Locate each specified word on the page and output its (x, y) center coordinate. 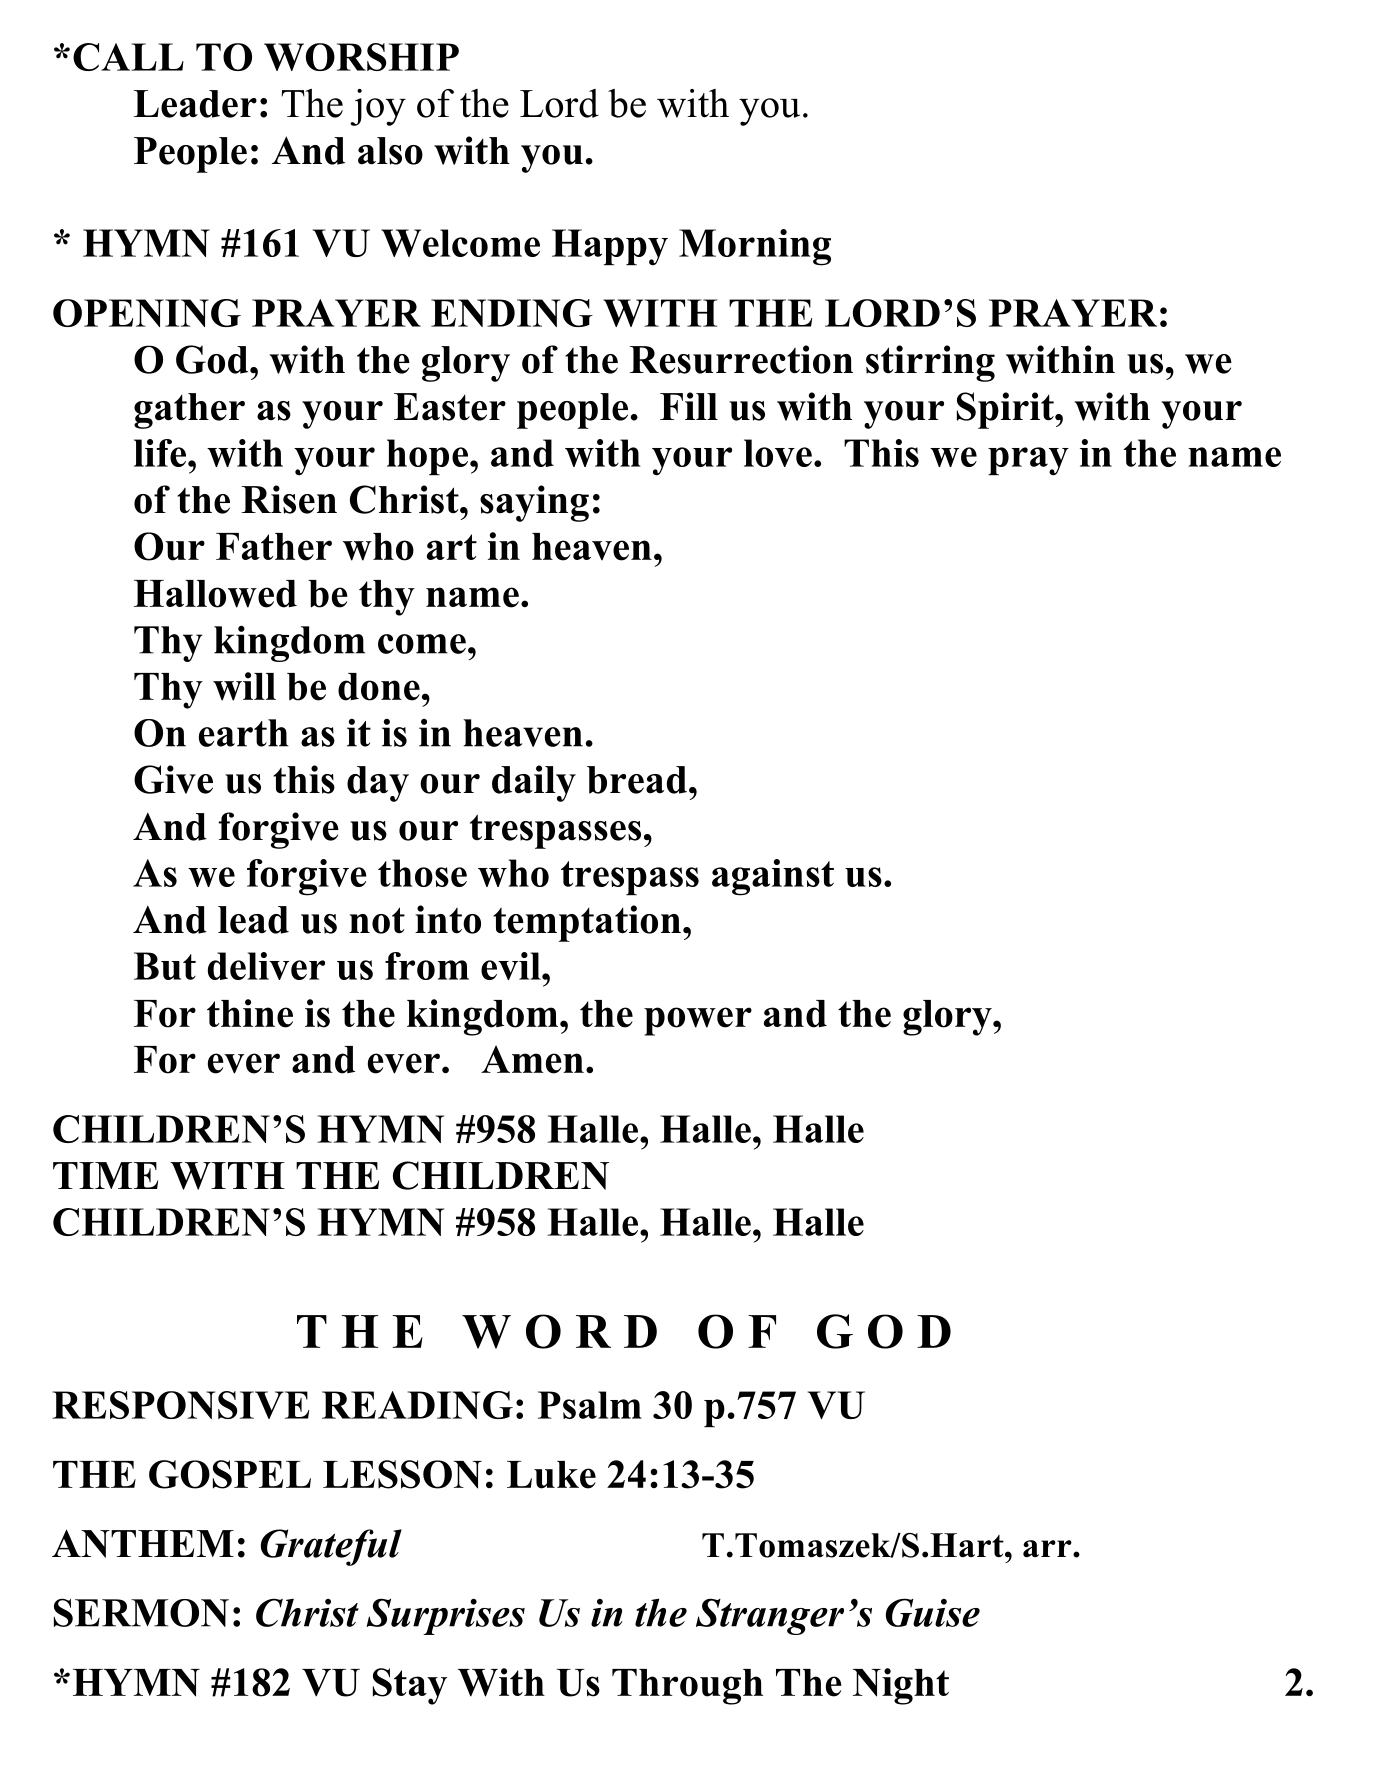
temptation (587, 923)
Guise (933, 1612)
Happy (610, 247)
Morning (755, 247)
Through (687, 1687)
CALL (128, 57)
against (773, 877)
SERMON (141, 1612)
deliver (266, 966)
